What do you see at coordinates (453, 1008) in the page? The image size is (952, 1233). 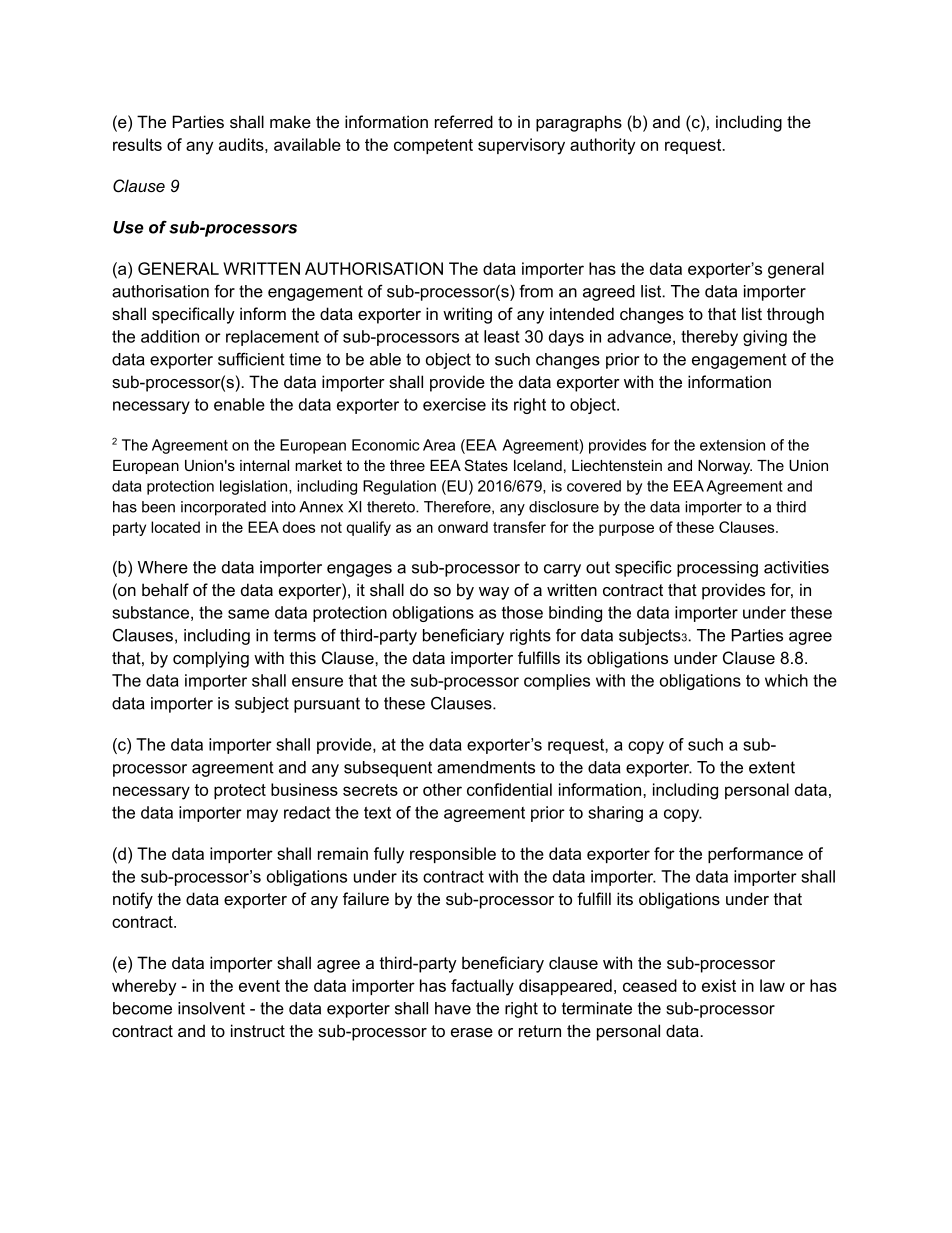 I see `have` at bounding box center [453, 1008].
